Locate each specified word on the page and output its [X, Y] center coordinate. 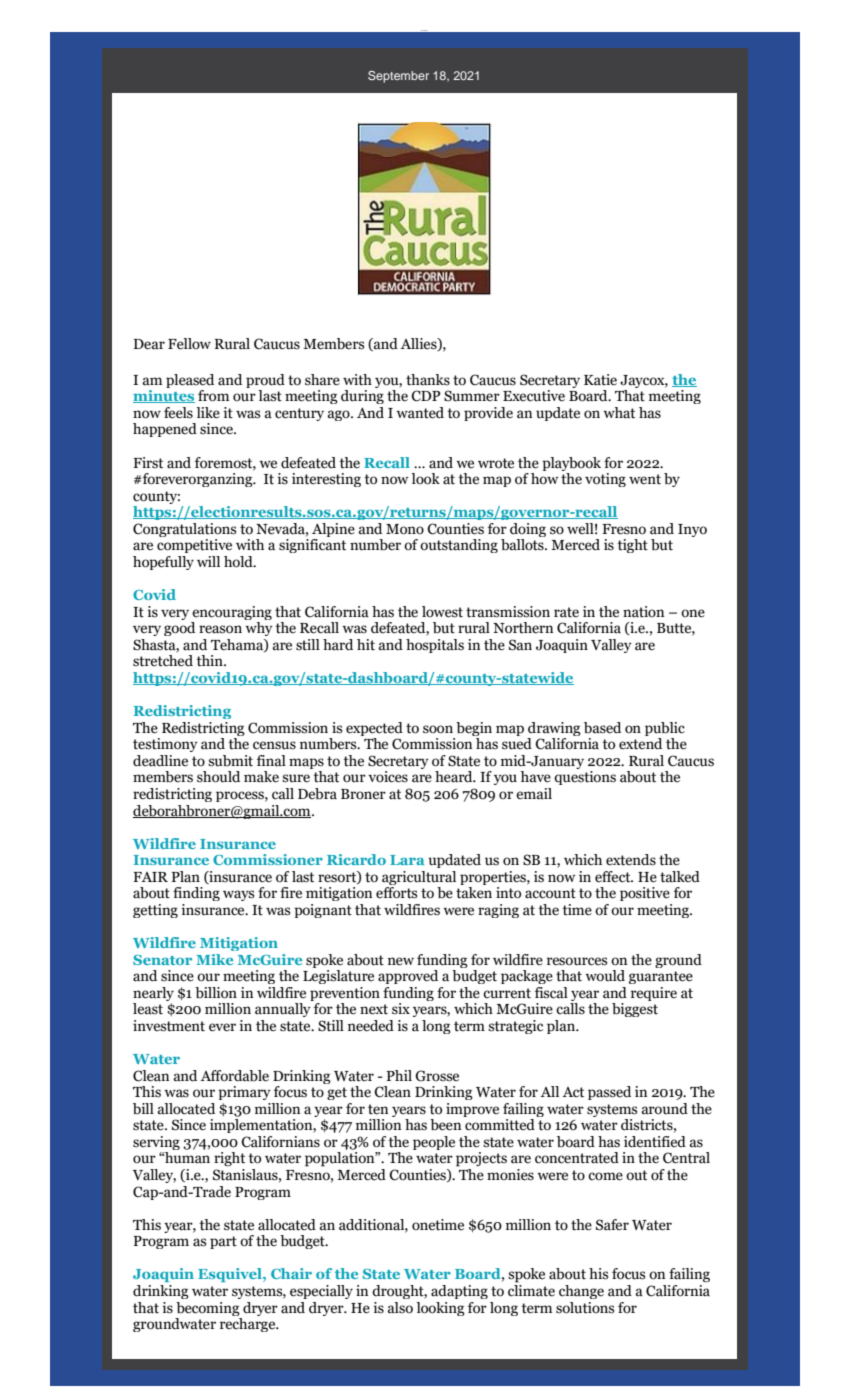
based [602, 728]
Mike [214, 959]
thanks [428, 380]
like [208, 413]
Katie [600, 380]
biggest [635, 1010]
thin [211, 661]
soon [438, 729]
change [581, 1292]
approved [408, 977]
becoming [208, 1309]
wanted [420, 413]
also [400, 1308]
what [619, 413]
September [398, 77]
